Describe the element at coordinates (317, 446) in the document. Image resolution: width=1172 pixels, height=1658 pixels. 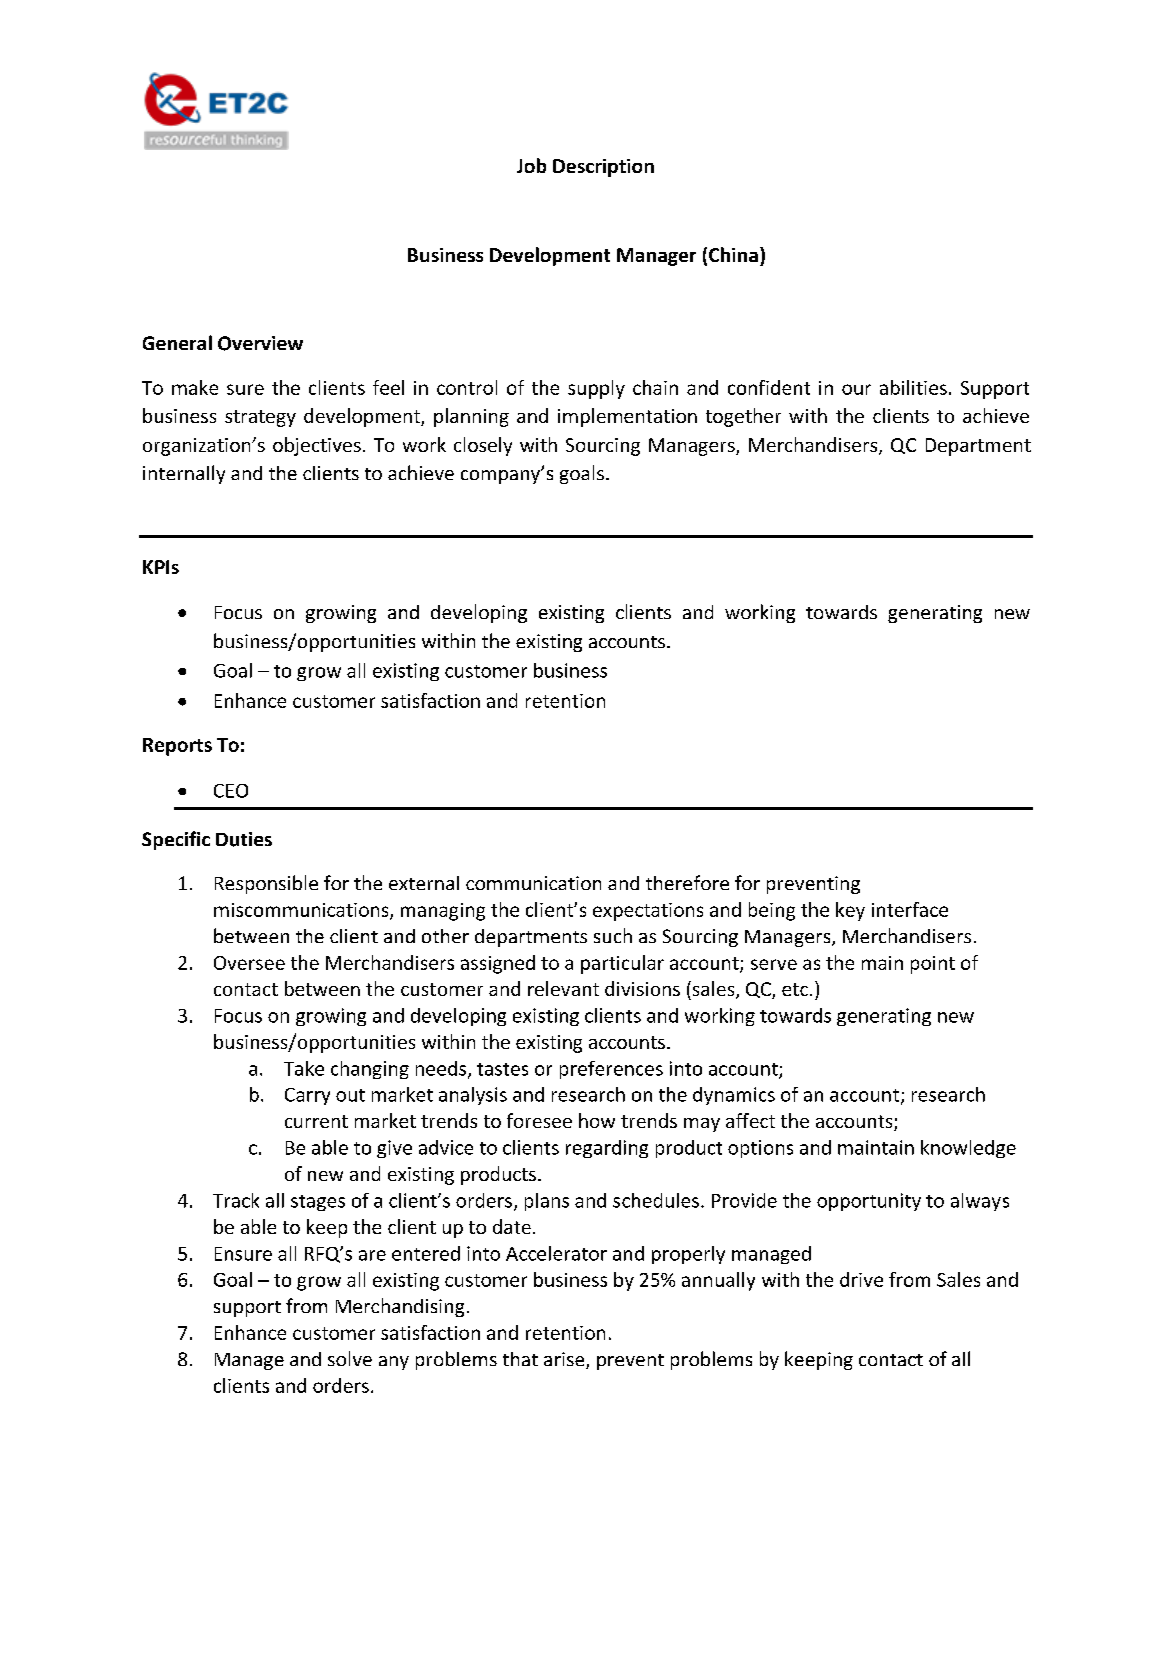
I see `objectives` at that location.
